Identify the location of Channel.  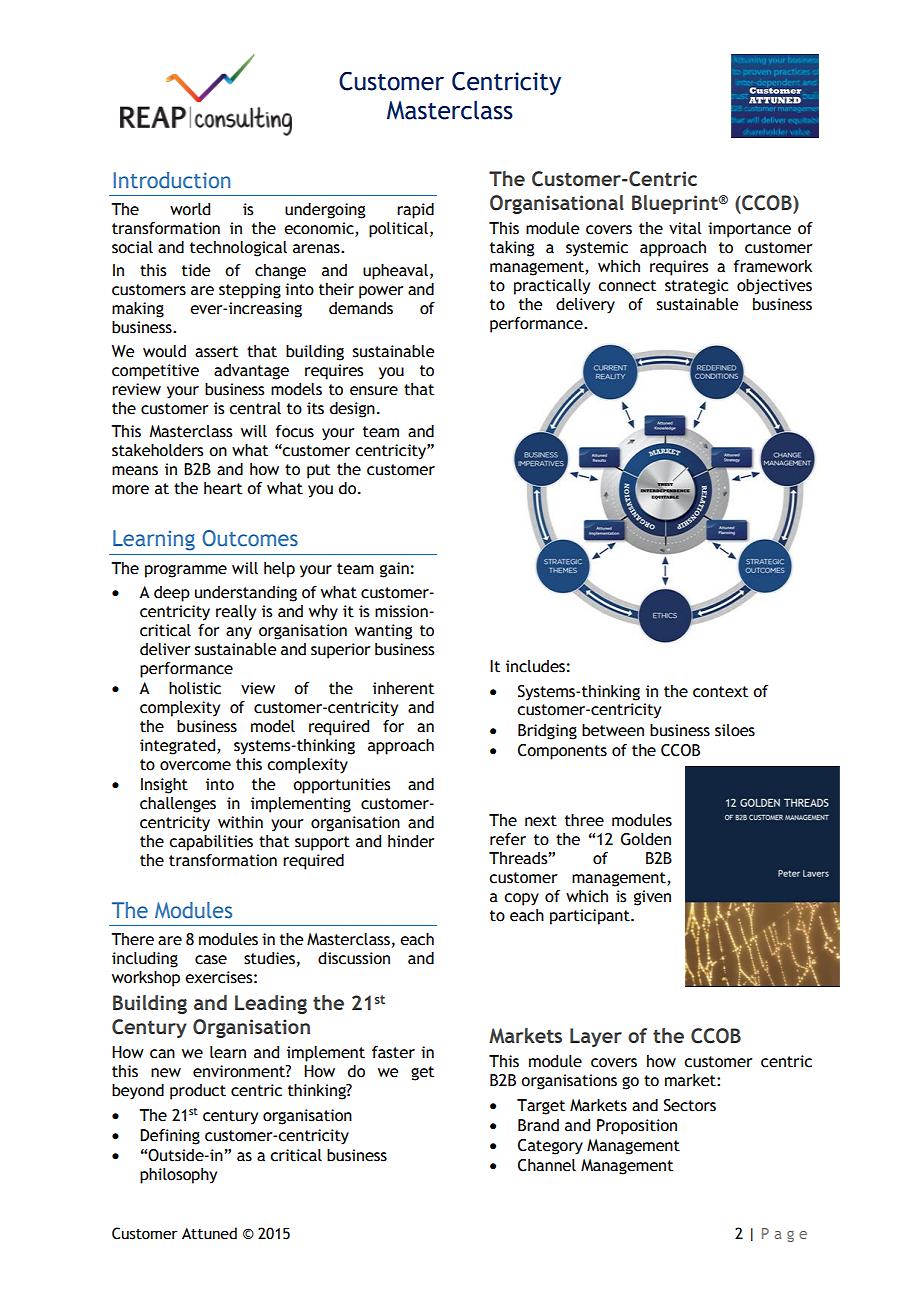
(547, 1165).
